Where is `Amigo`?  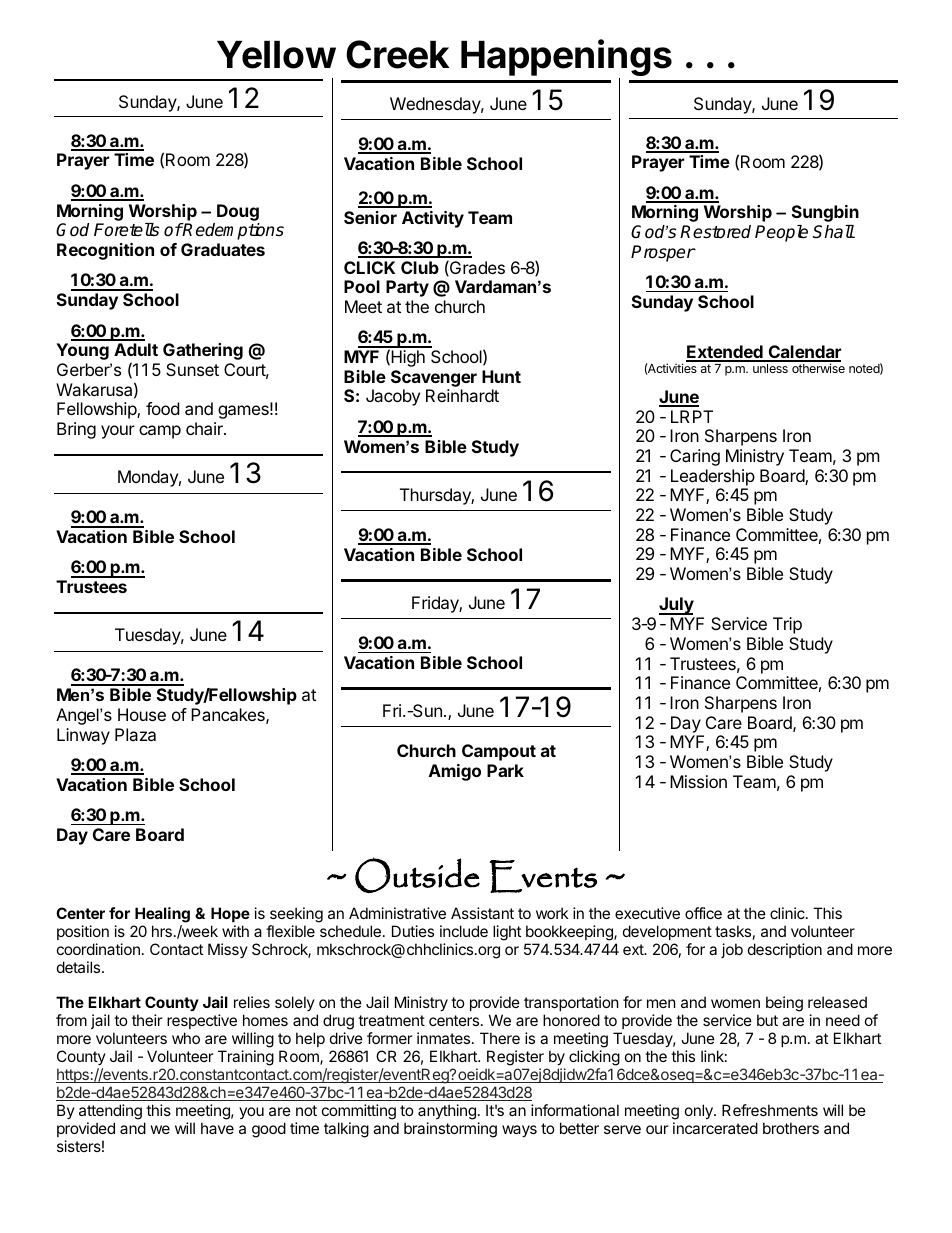
Amigo is located at coordinates (455, 772).
